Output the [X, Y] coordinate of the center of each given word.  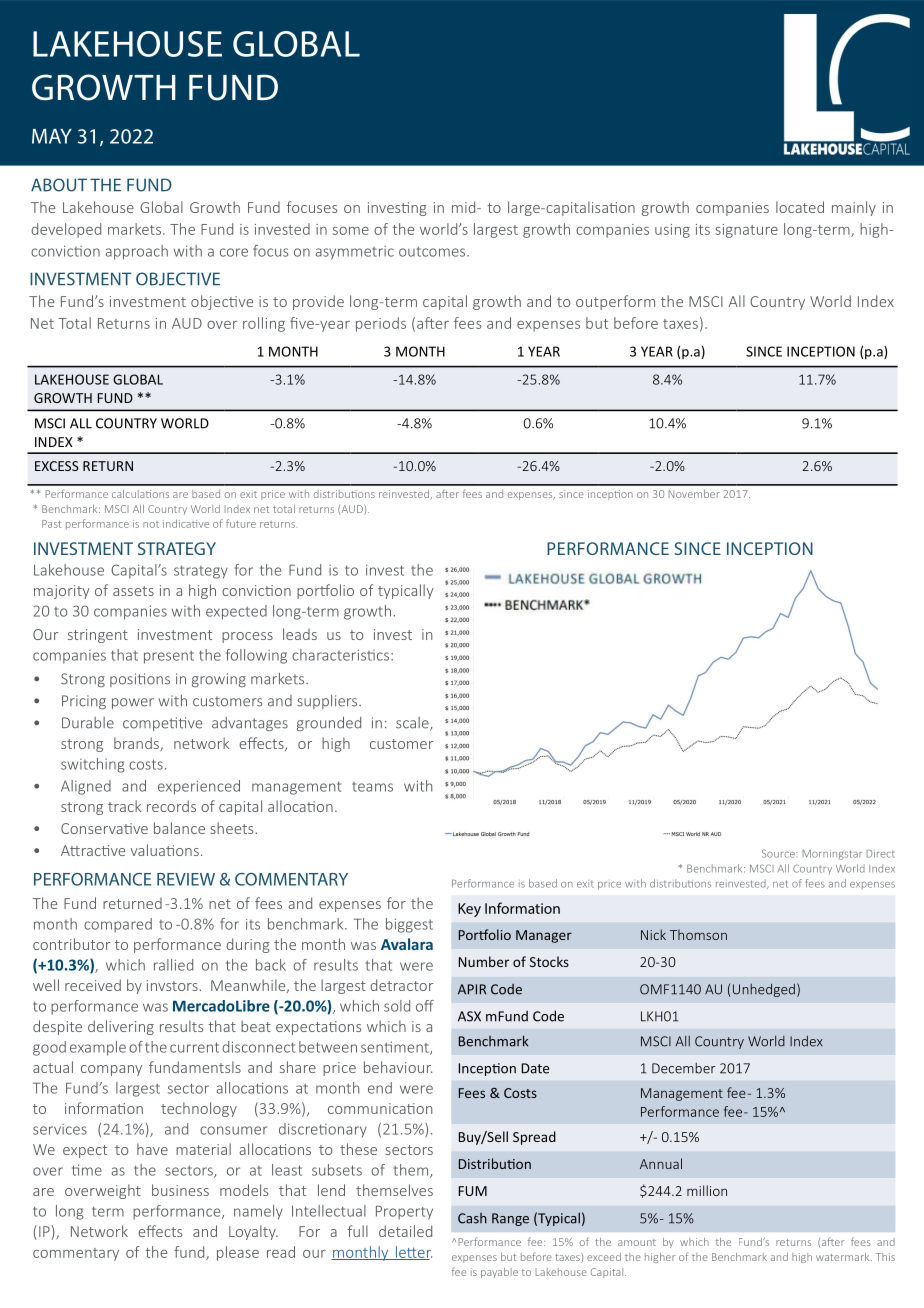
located [800, 207]
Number [484, 961]
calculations [140, 494]
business [180, 1190]
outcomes [433, 251]
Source [779, 853]
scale [413, 724]
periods [381, 324]
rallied [173, 965]
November [694, 494]
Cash [472, 1218]
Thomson [698, 934]
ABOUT [59, 185]
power [133, 703]
